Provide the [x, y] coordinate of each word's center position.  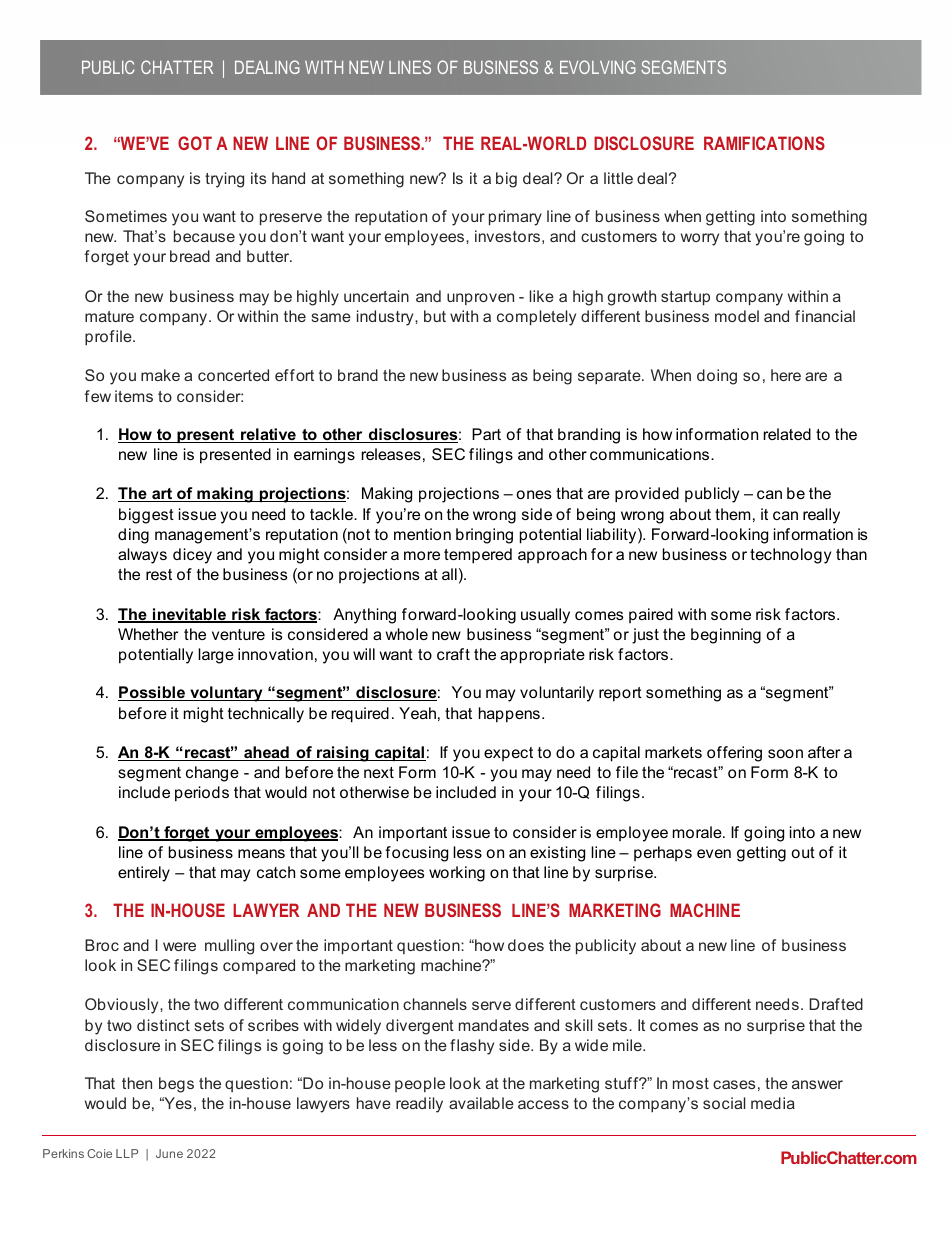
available [481, 1103]
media [773, 1103]
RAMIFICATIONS [764, 143]
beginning [726, 636]
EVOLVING [598, 67]
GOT [195, 143]
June [169, 1153]
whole [407, 634]
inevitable [190, 615]
